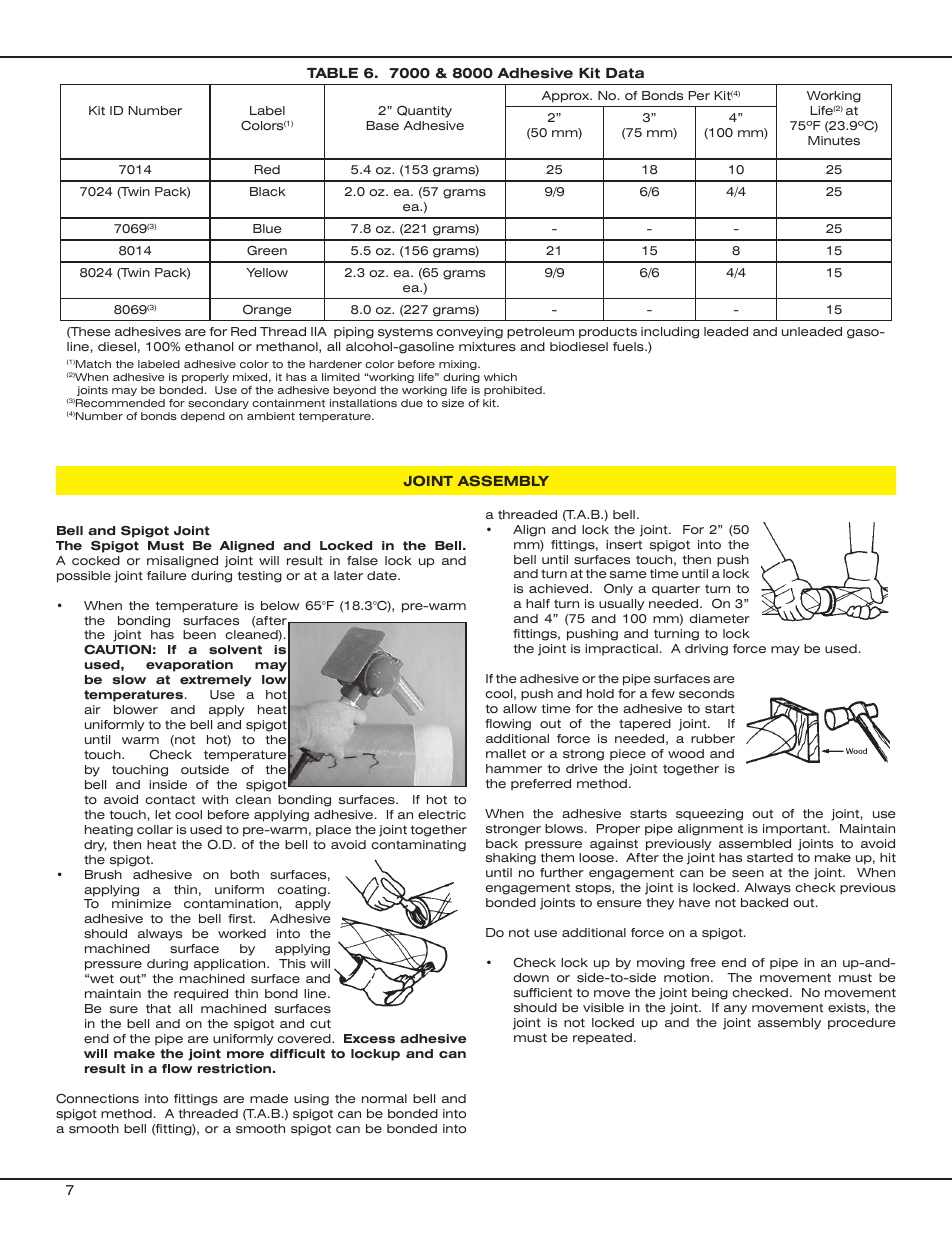  What do you see at coordinates (834, 141) in the page?
I see `Minutes` at bounding box center [834, 141].
